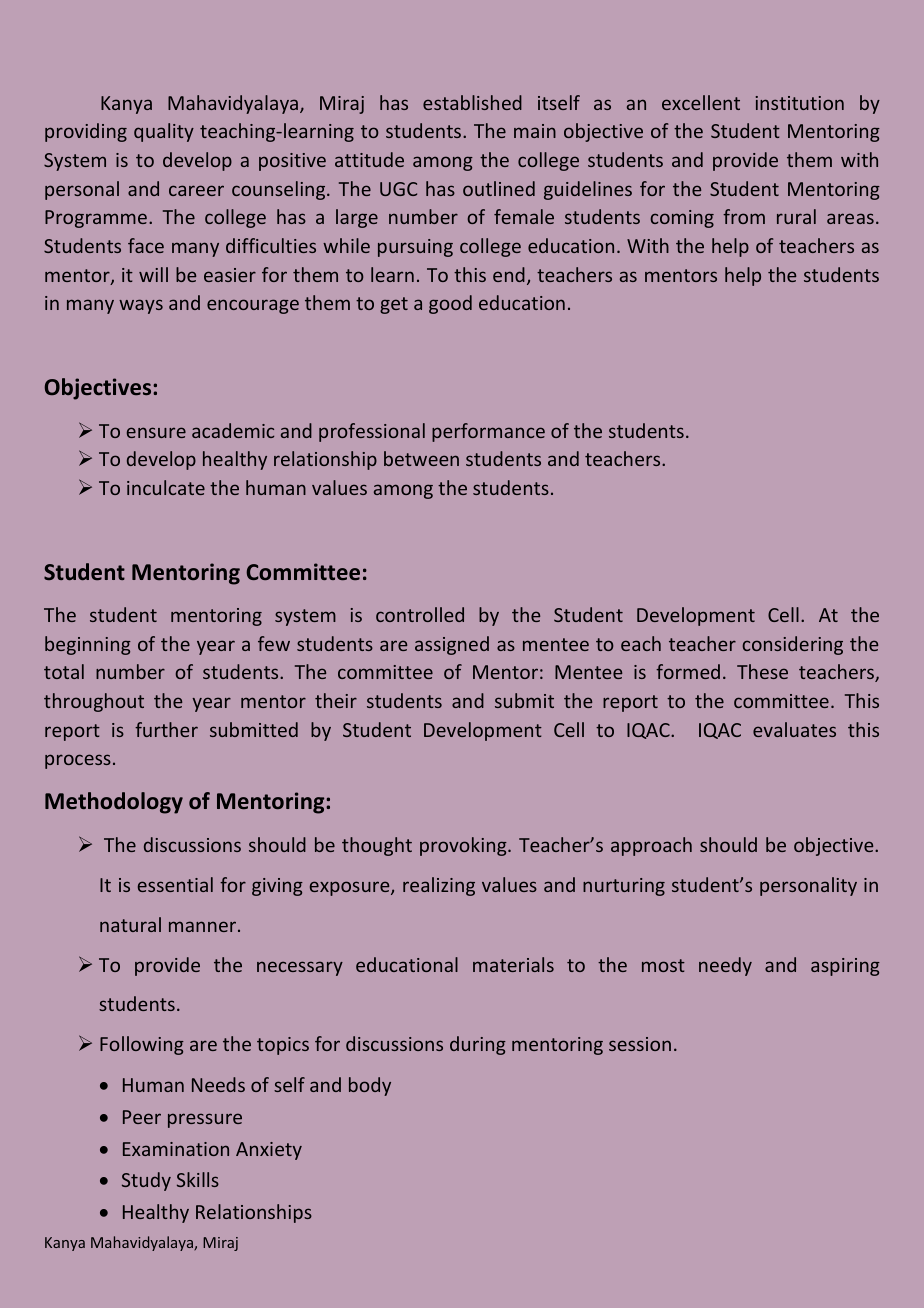 This image has height=1308, width=924. Describe the element at coordinates (114, 803) in the image. I see `Methodology` at that location.
